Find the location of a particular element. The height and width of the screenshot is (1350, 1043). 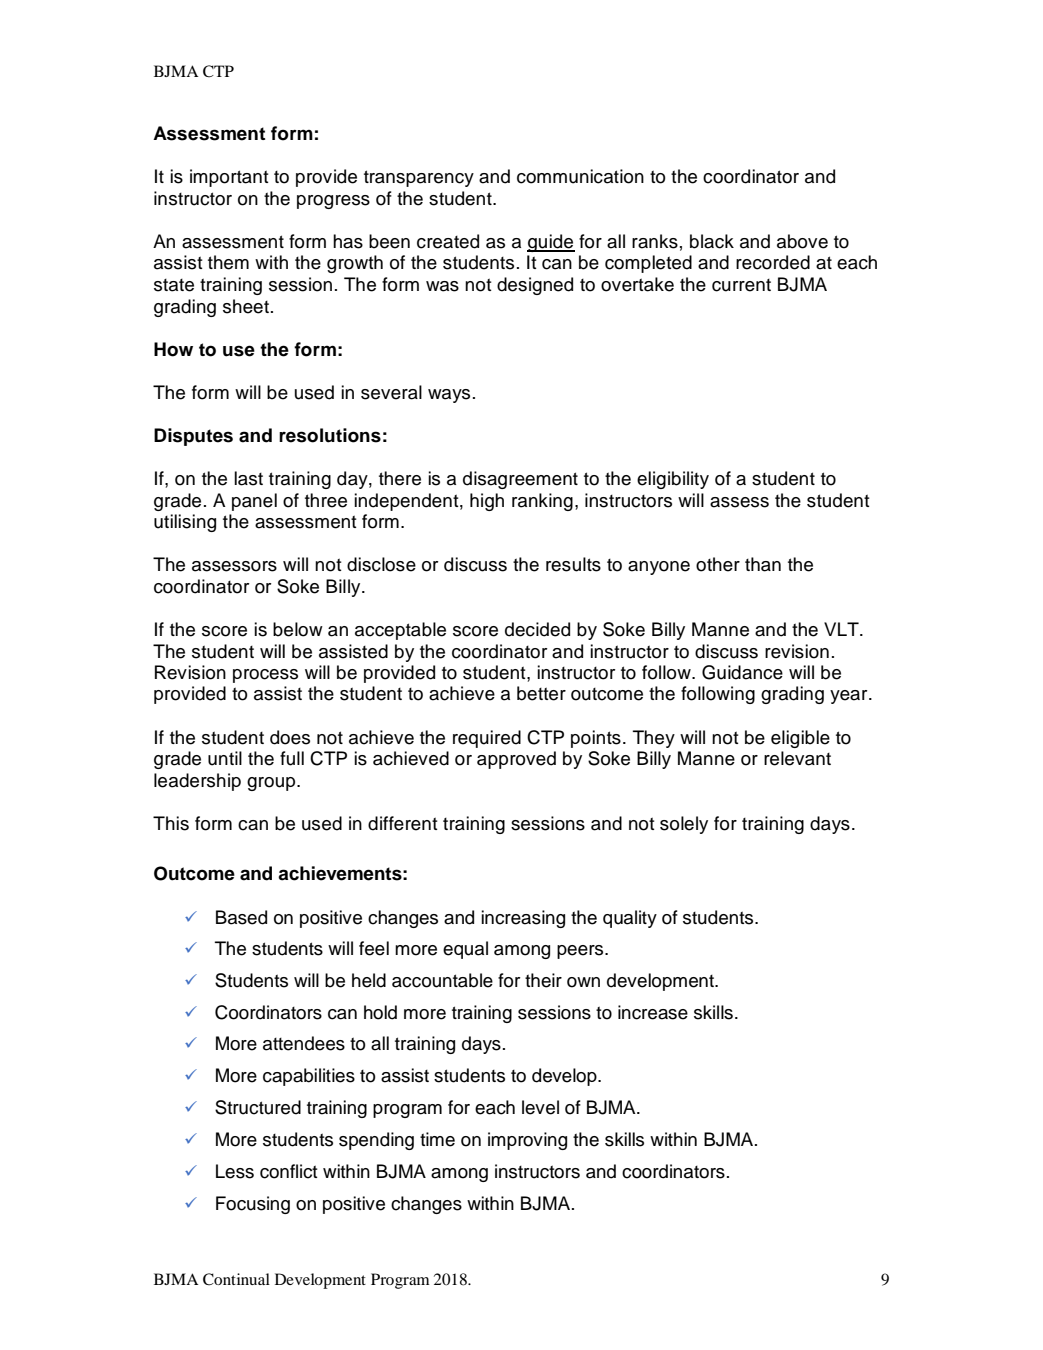

improving is located at coordinates (527, 1141).
